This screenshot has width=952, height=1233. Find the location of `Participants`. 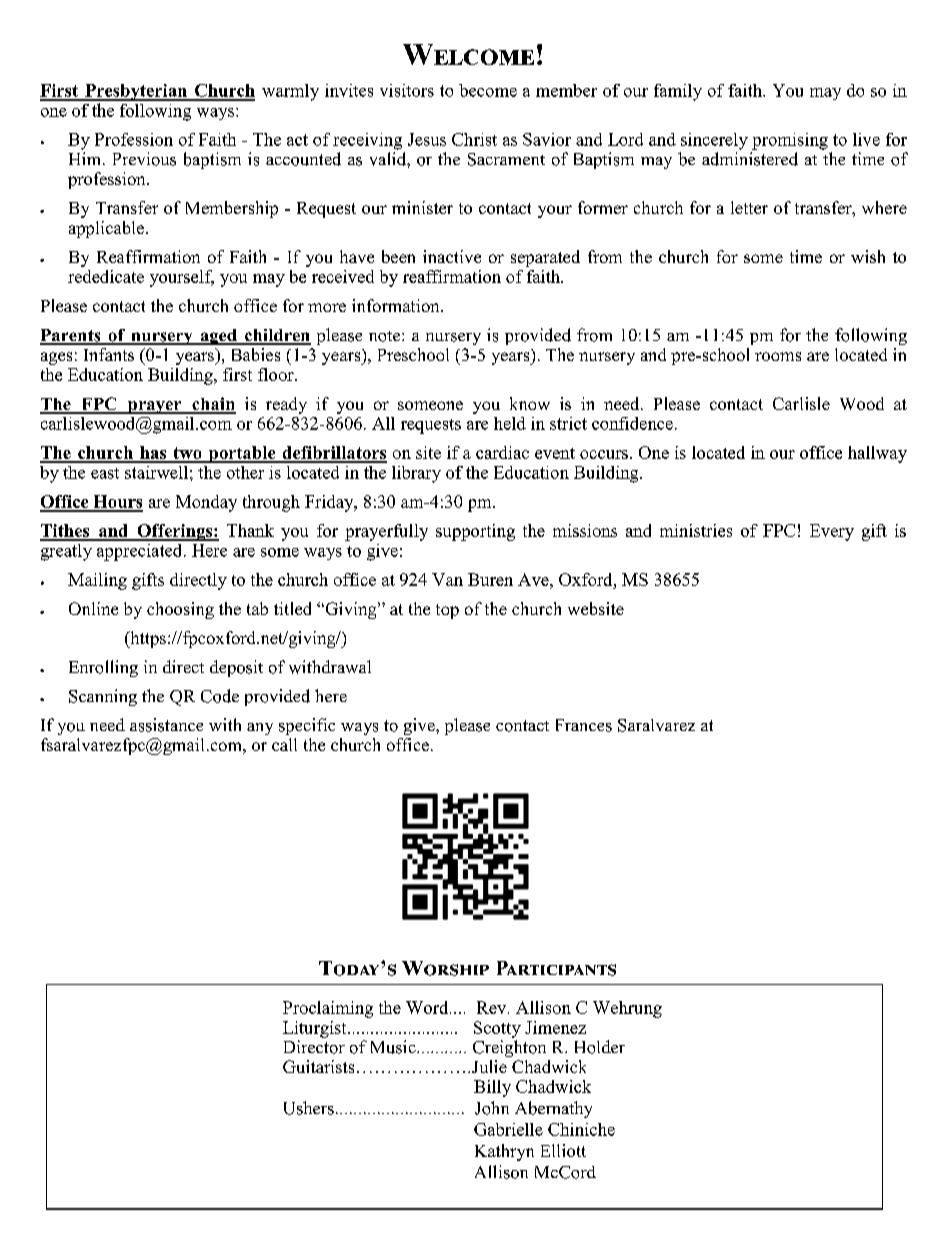

Participants is located at coordinates (556, 968).
